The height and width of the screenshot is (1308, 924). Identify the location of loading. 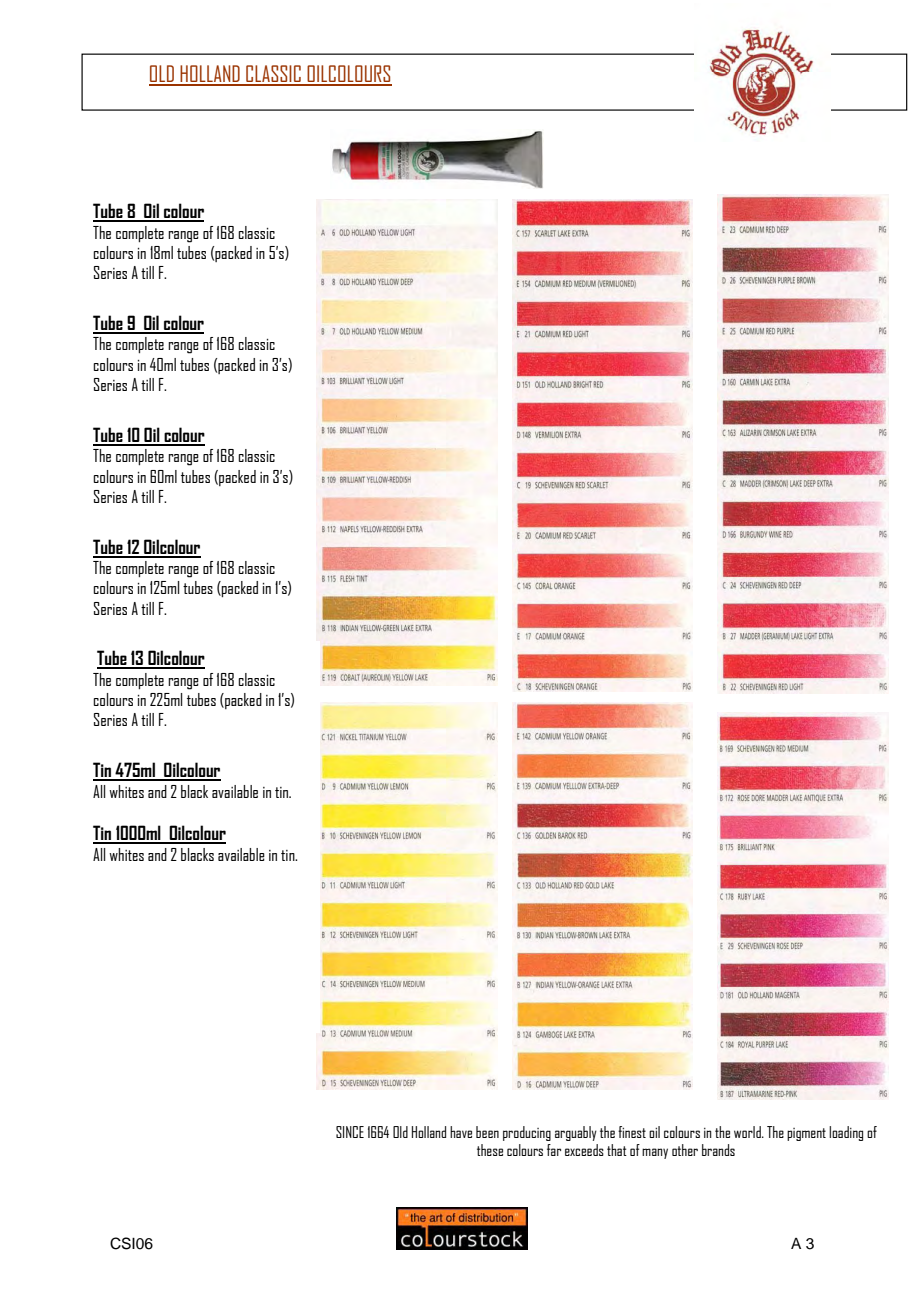
(846, 1133).
